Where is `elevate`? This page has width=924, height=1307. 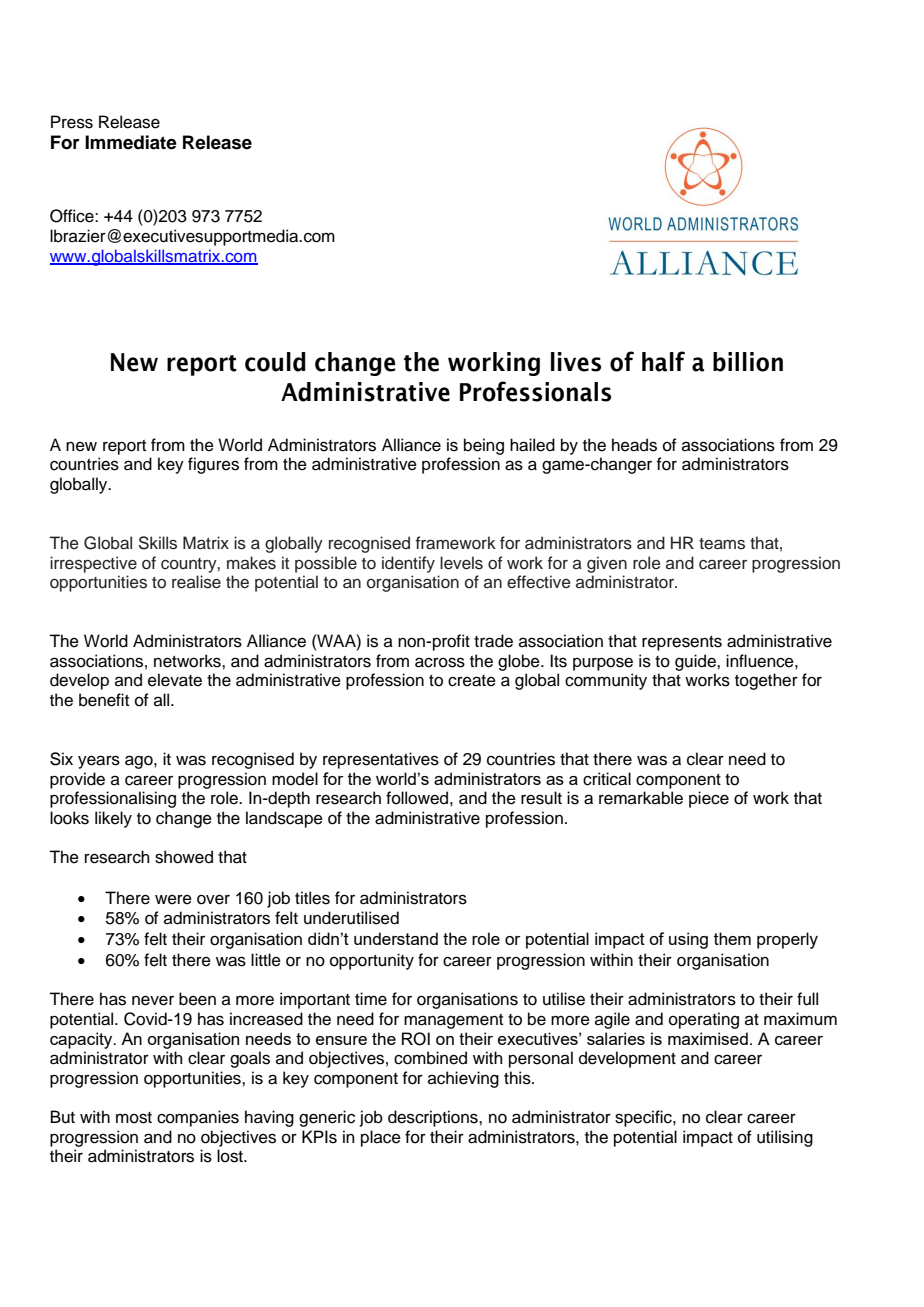
elevate is located at coordinates (175, 680).
